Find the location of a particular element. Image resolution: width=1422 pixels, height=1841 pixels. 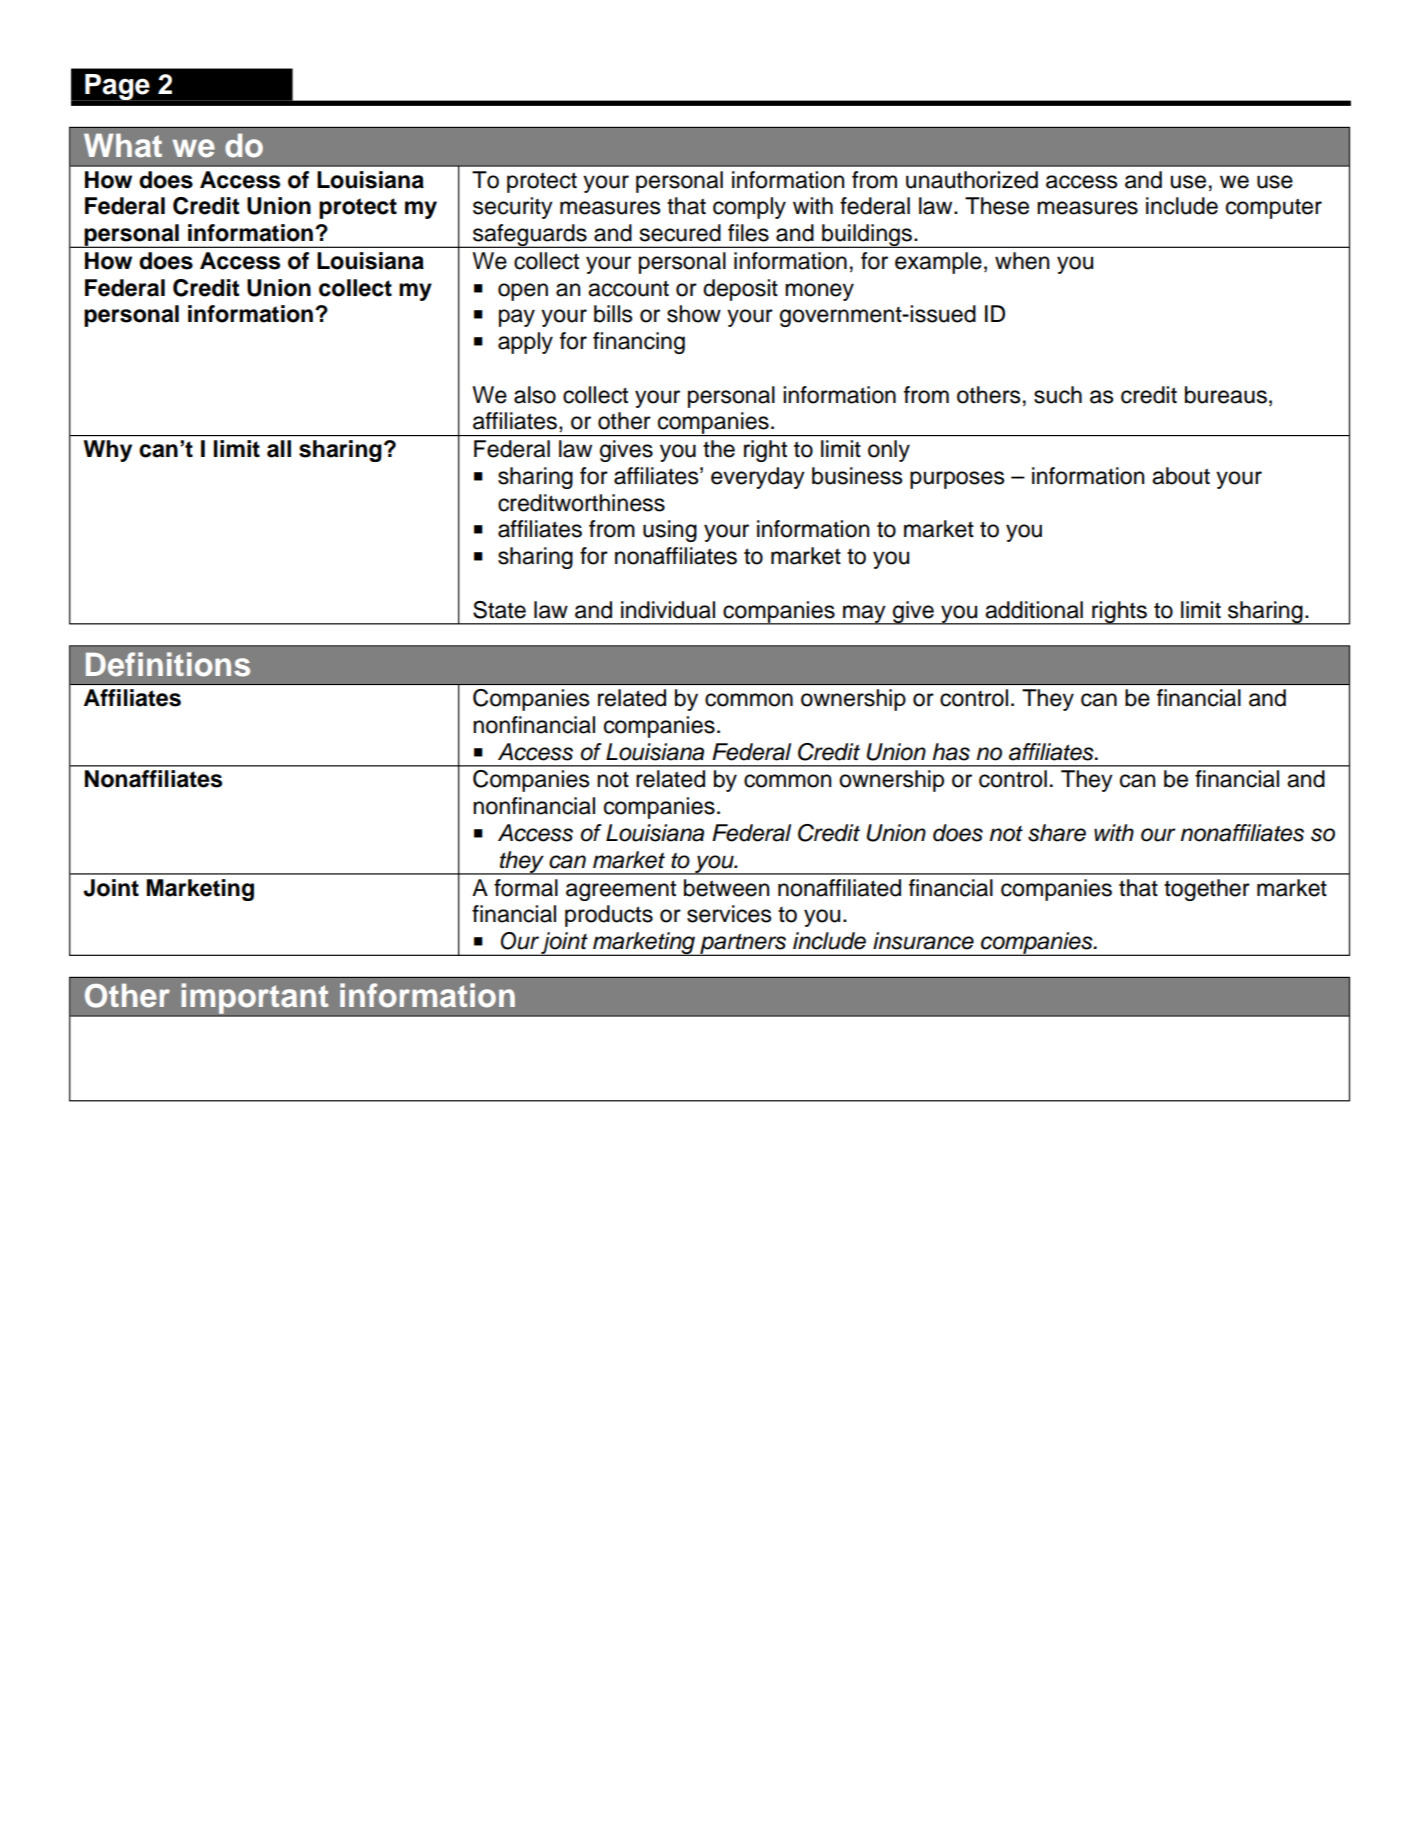

all is located at coordinates (279, 449).
